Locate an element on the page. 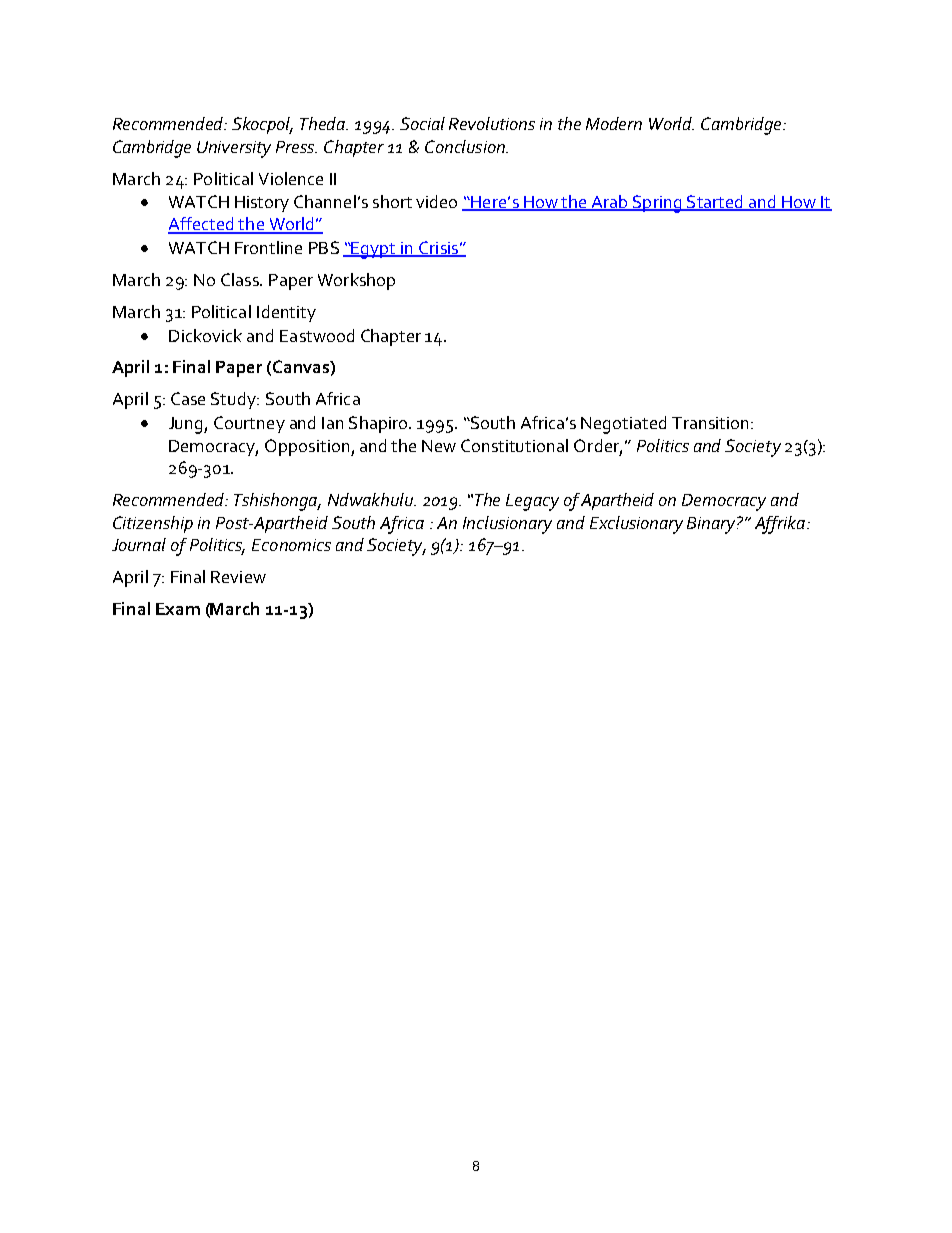 The width and height of the document is (952, 1233). Exclusionary is located at coordinates (636, 525).
